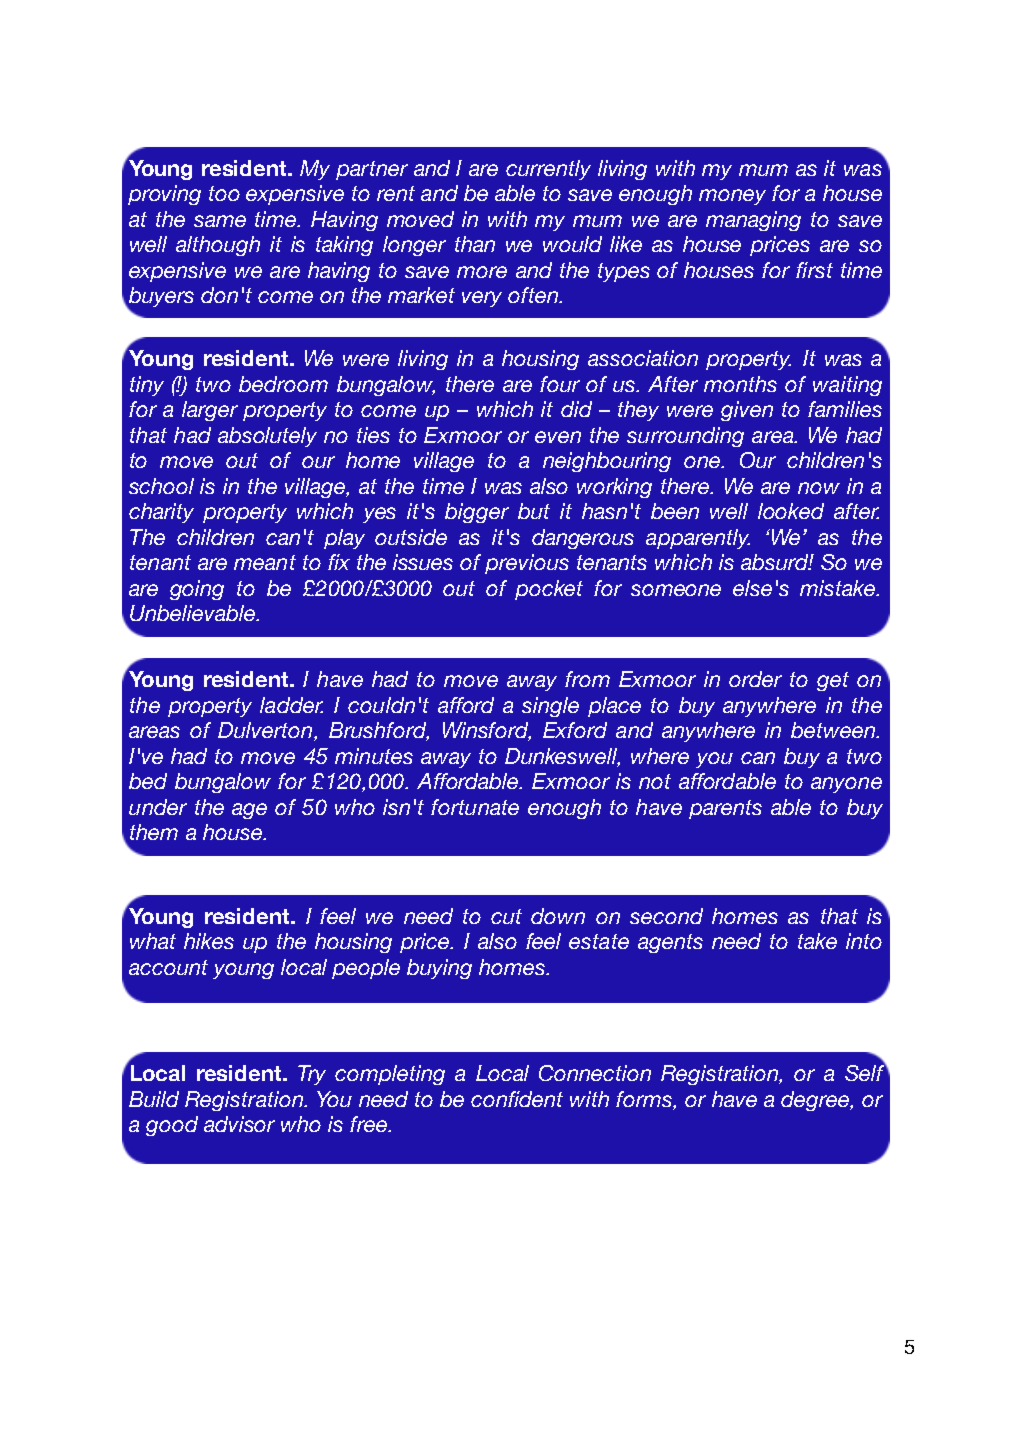  I want to click on looked, so click(791, 511).
